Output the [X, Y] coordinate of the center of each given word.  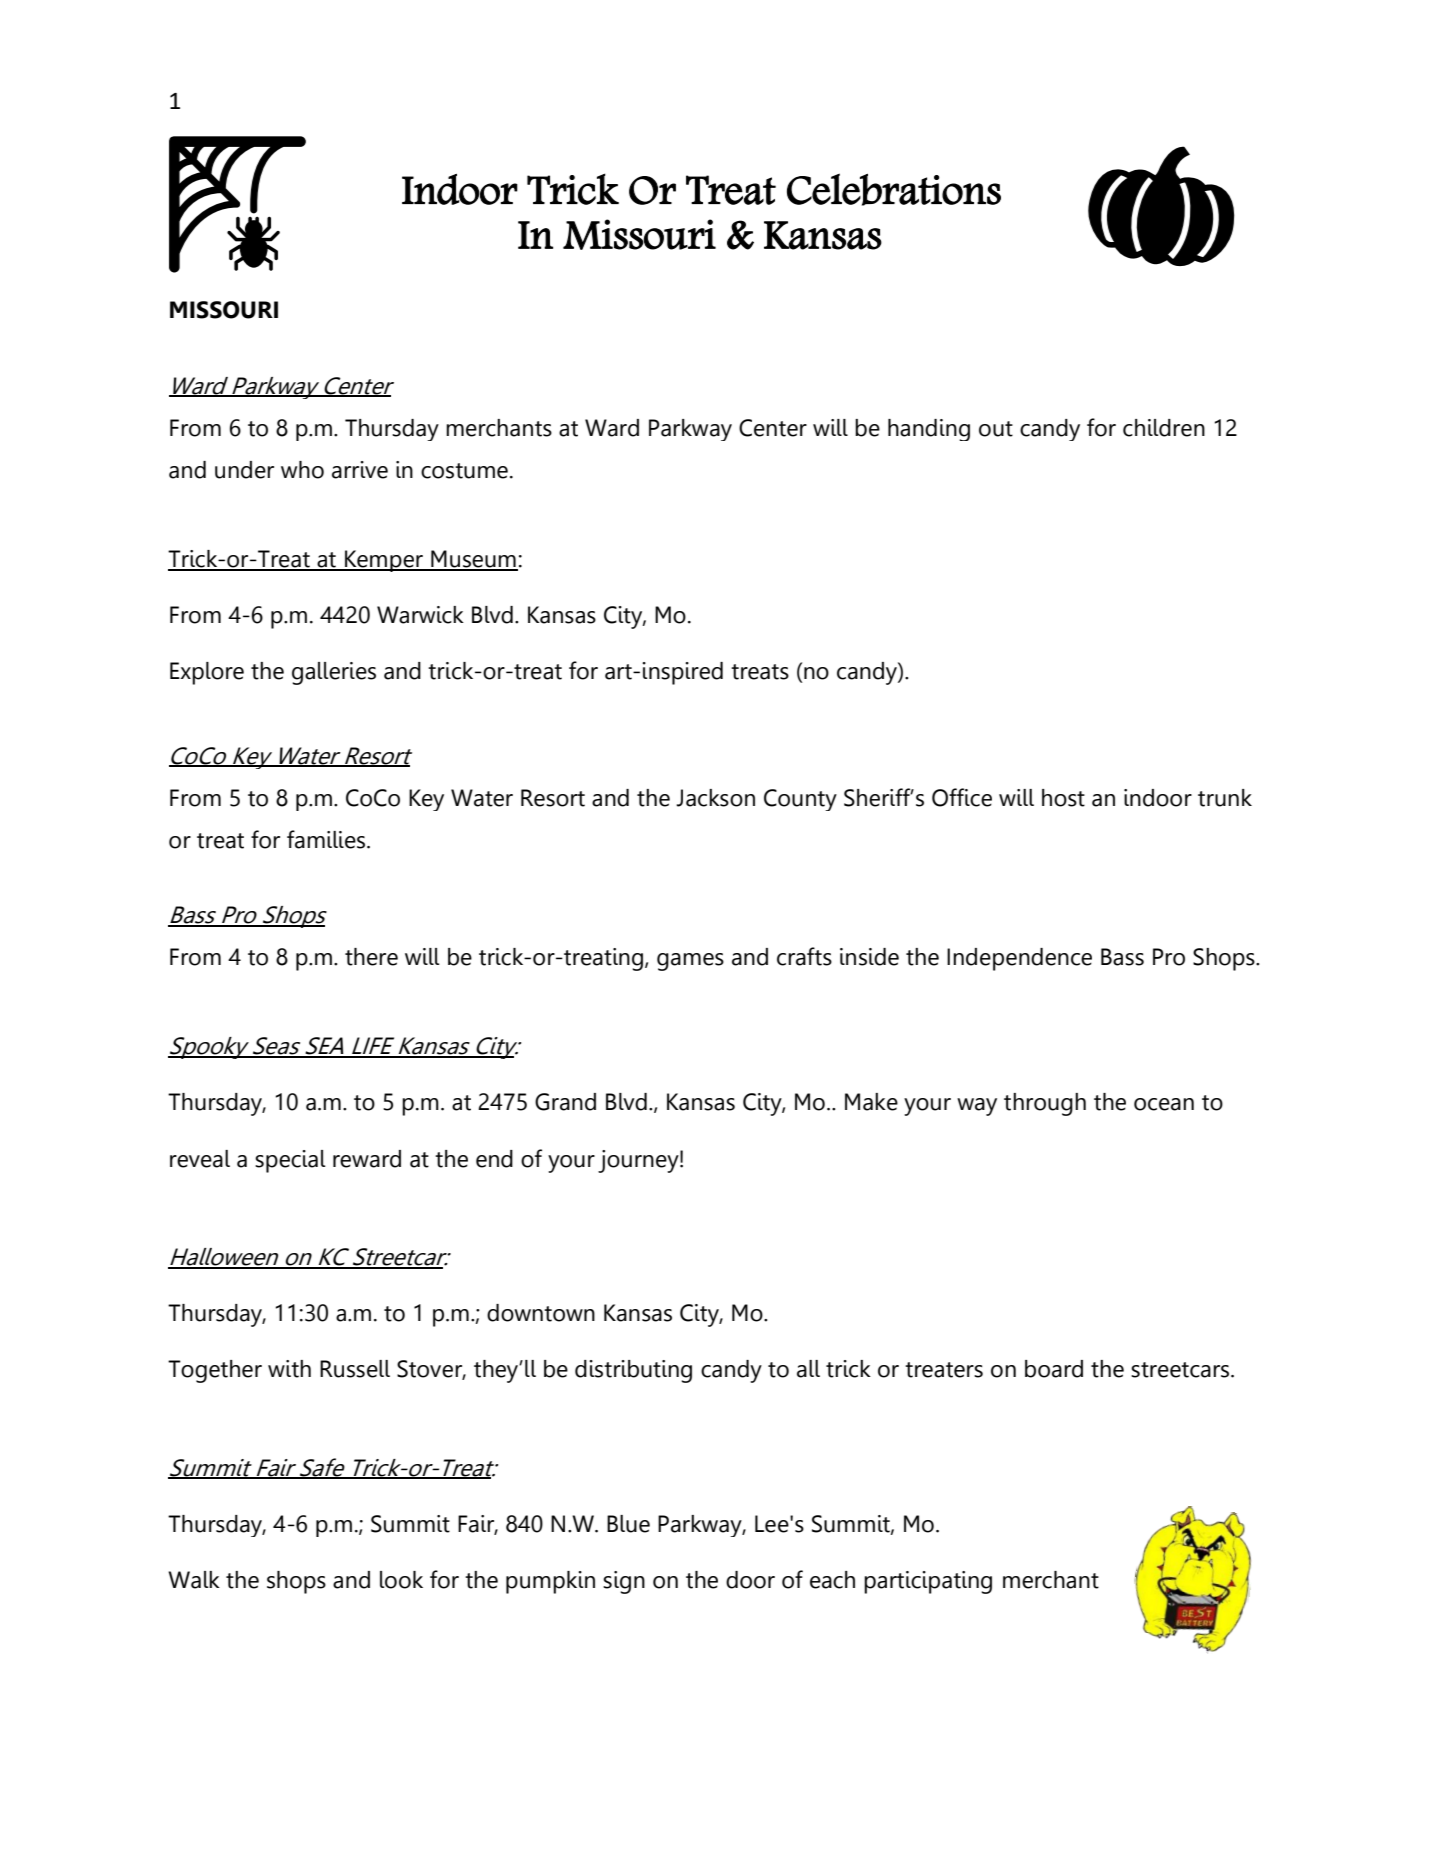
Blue [628, 1524]
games [690, 962]
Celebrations [894, 189]
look [401, 1580]
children [1164, 428]
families [327, 839]
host [1063, 798]
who [302, 470]
